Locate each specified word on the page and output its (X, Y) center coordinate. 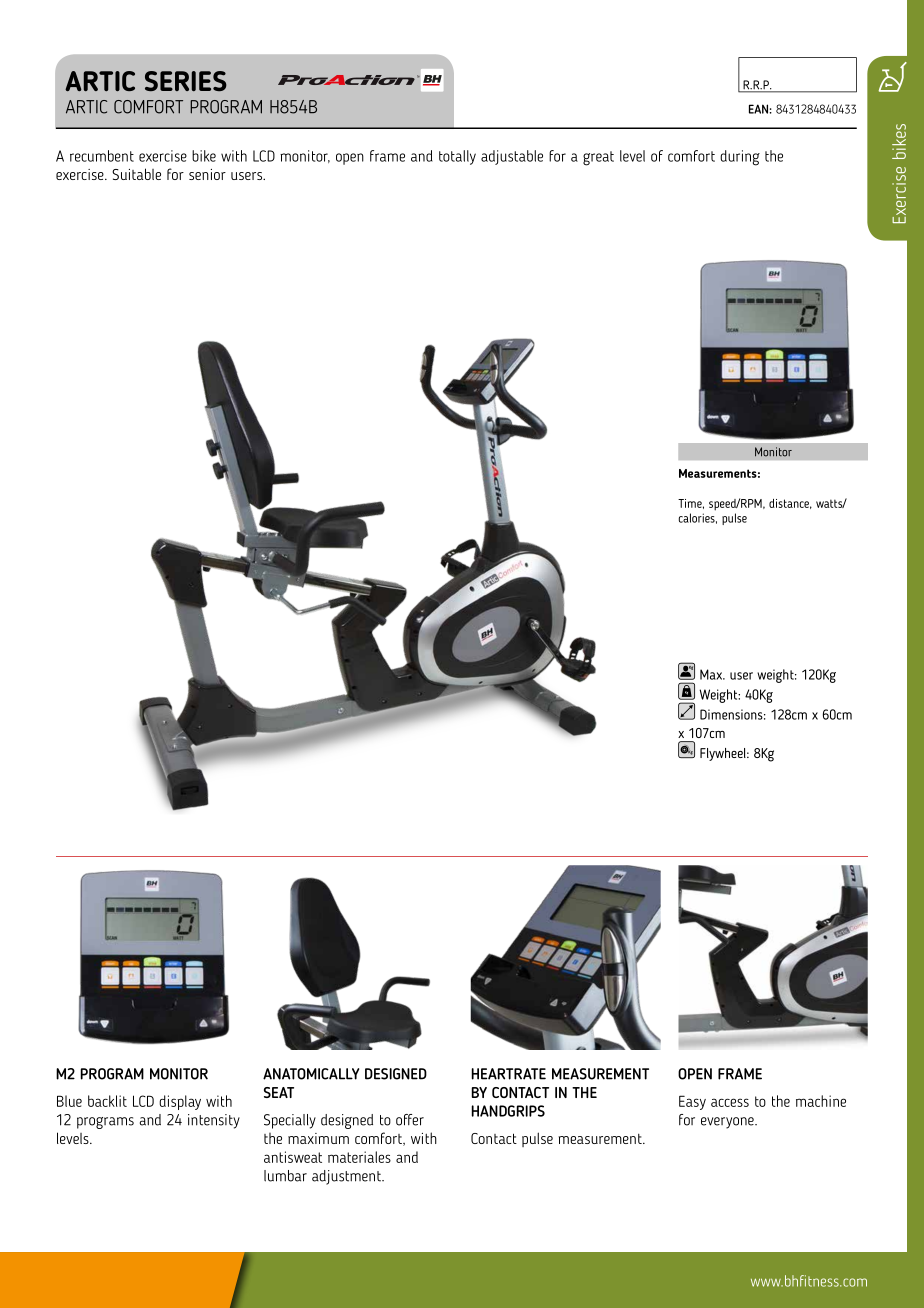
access (730, 1102)
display (180, 1102)
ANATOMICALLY (311, 1074)
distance (790, 504)
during (740, 158)
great (598, 158)
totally (457, 157)
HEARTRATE (508, 1074)
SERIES (186, 81)
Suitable (136, 174)
